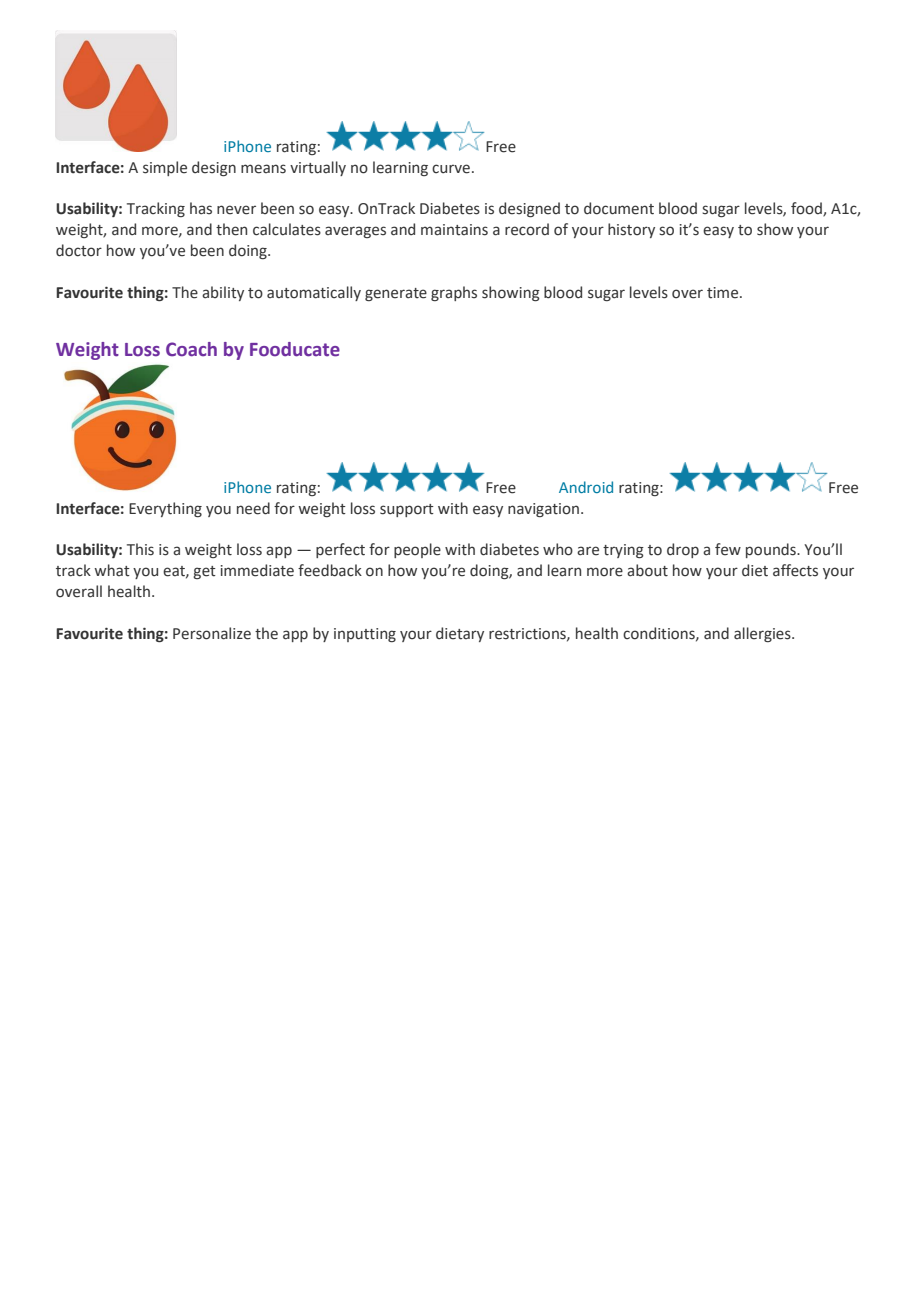 This screenshot has width=924, height=1308. What do you see at coordinates (253, 508) in the screenshot?
I see `need` at bounding box center [253, 508].
